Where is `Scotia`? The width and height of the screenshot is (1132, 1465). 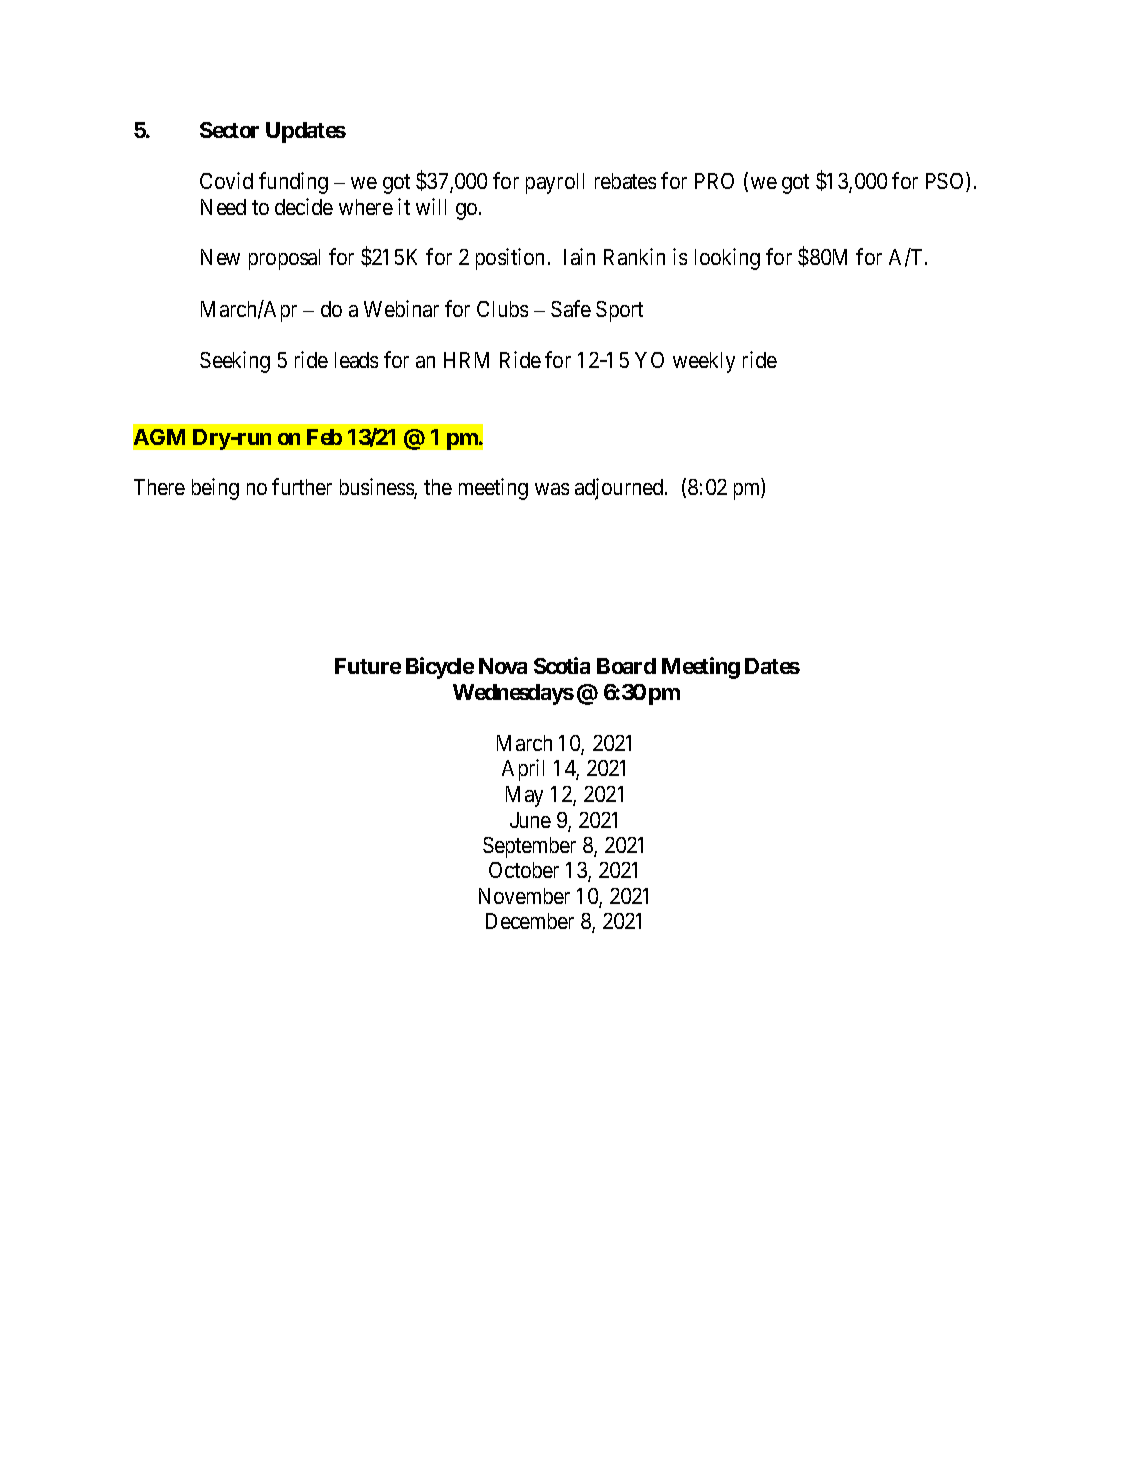 Scotia is located at coordinates (562, 665).
